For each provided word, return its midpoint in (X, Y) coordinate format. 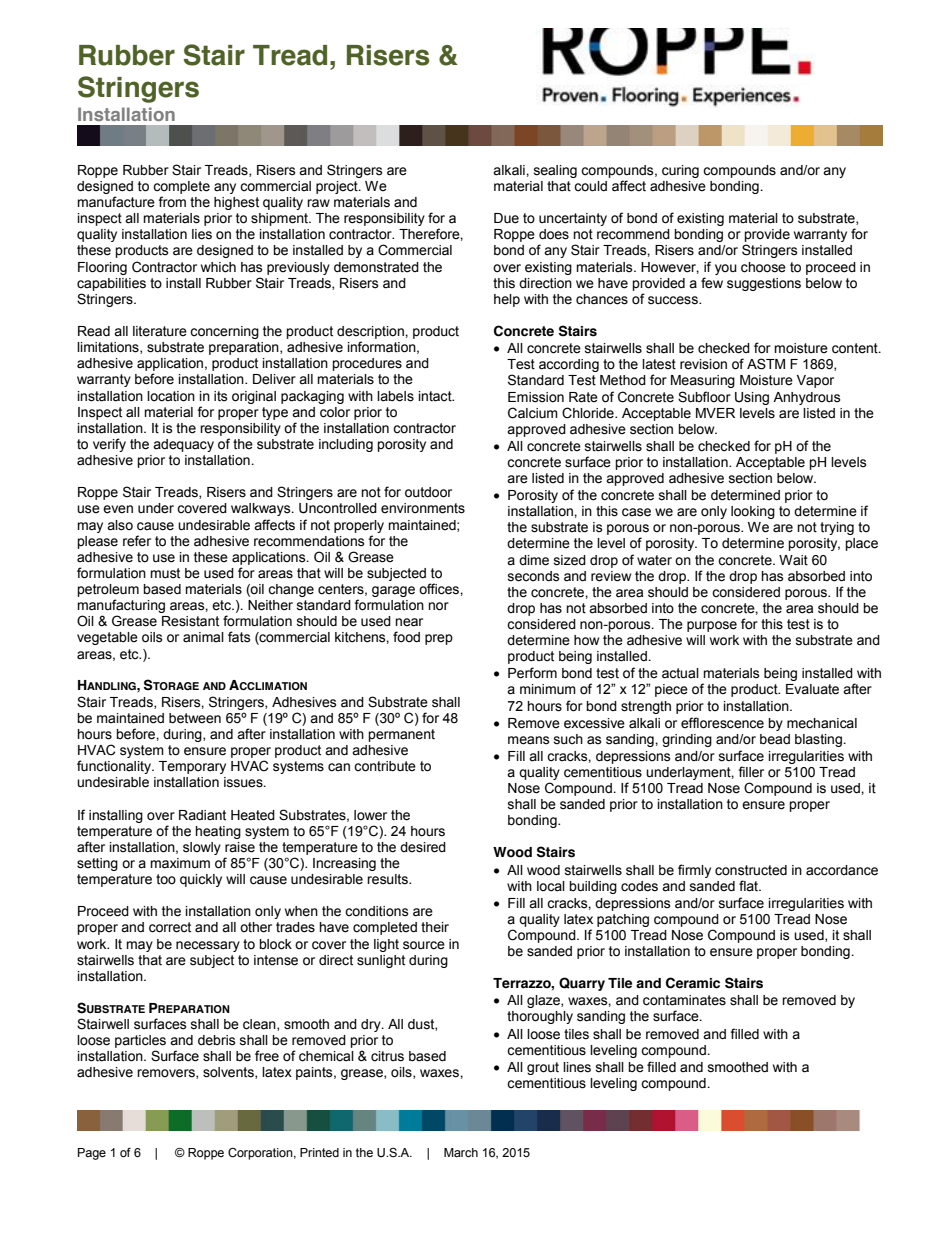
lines (577, 1067)
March (461, 1153)
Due (506, 218)
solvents (229, 1073)
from (172, 202)
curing (680, 171)
